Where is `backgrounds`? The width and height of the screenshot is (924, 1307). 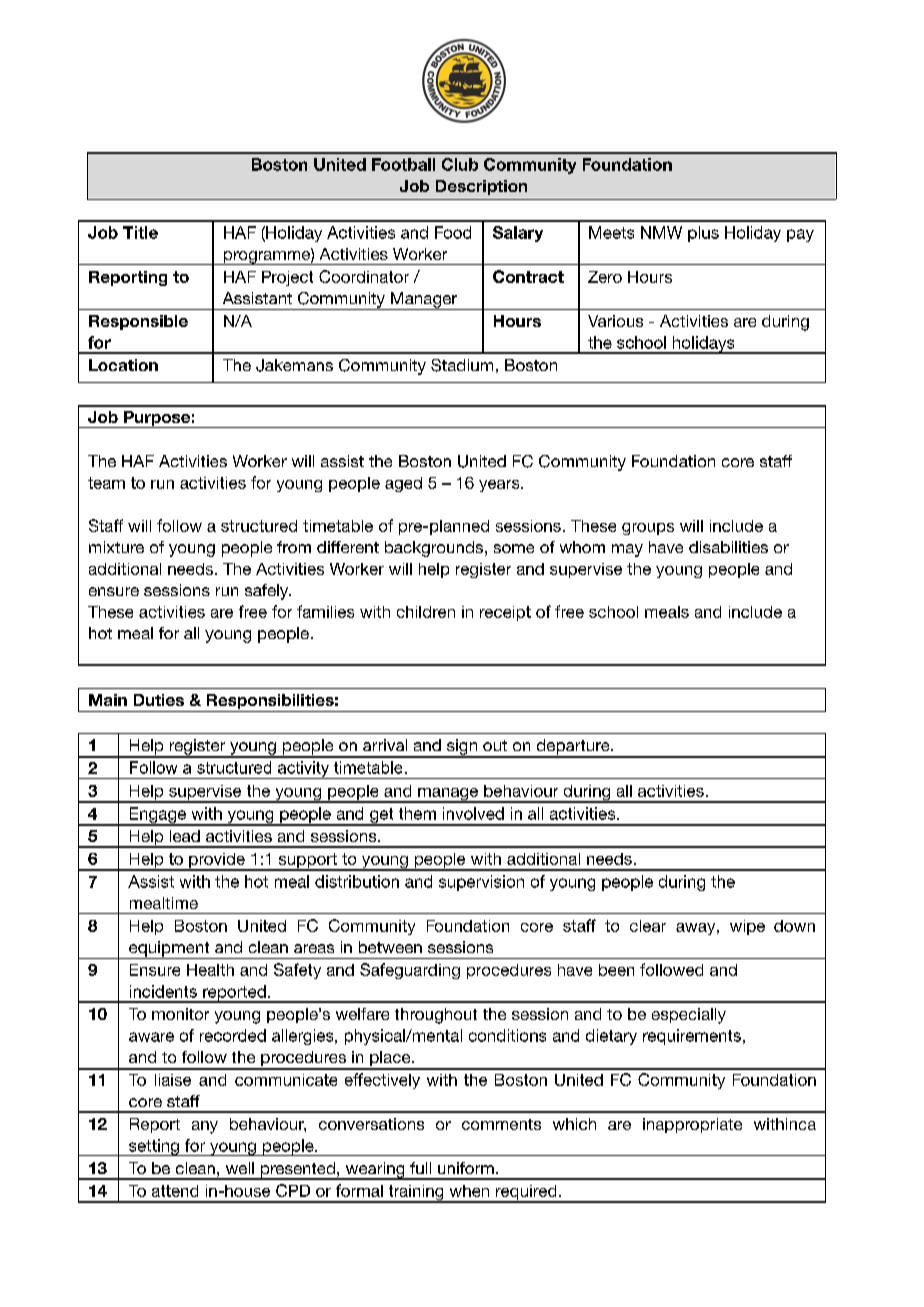 backgrounds is located at coordinates (434, 549).
